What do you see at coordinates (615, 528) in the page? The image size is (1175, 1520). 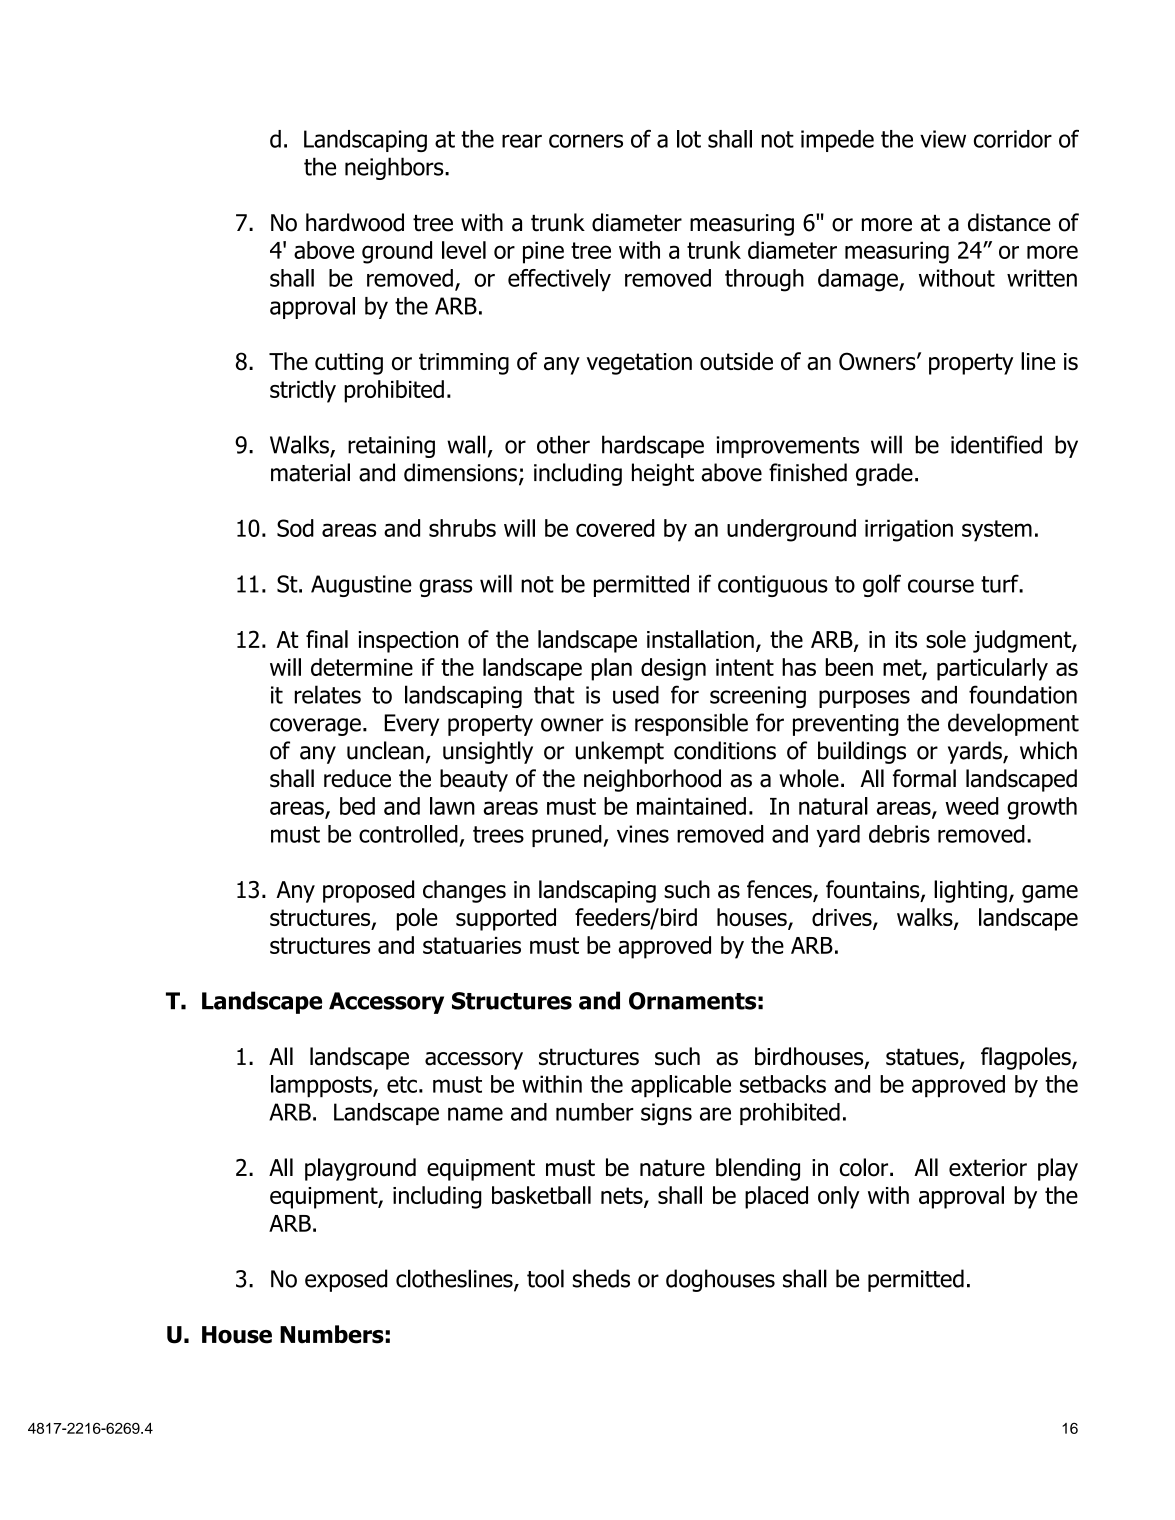 I see `covered` at bounding box center [615, 528].
